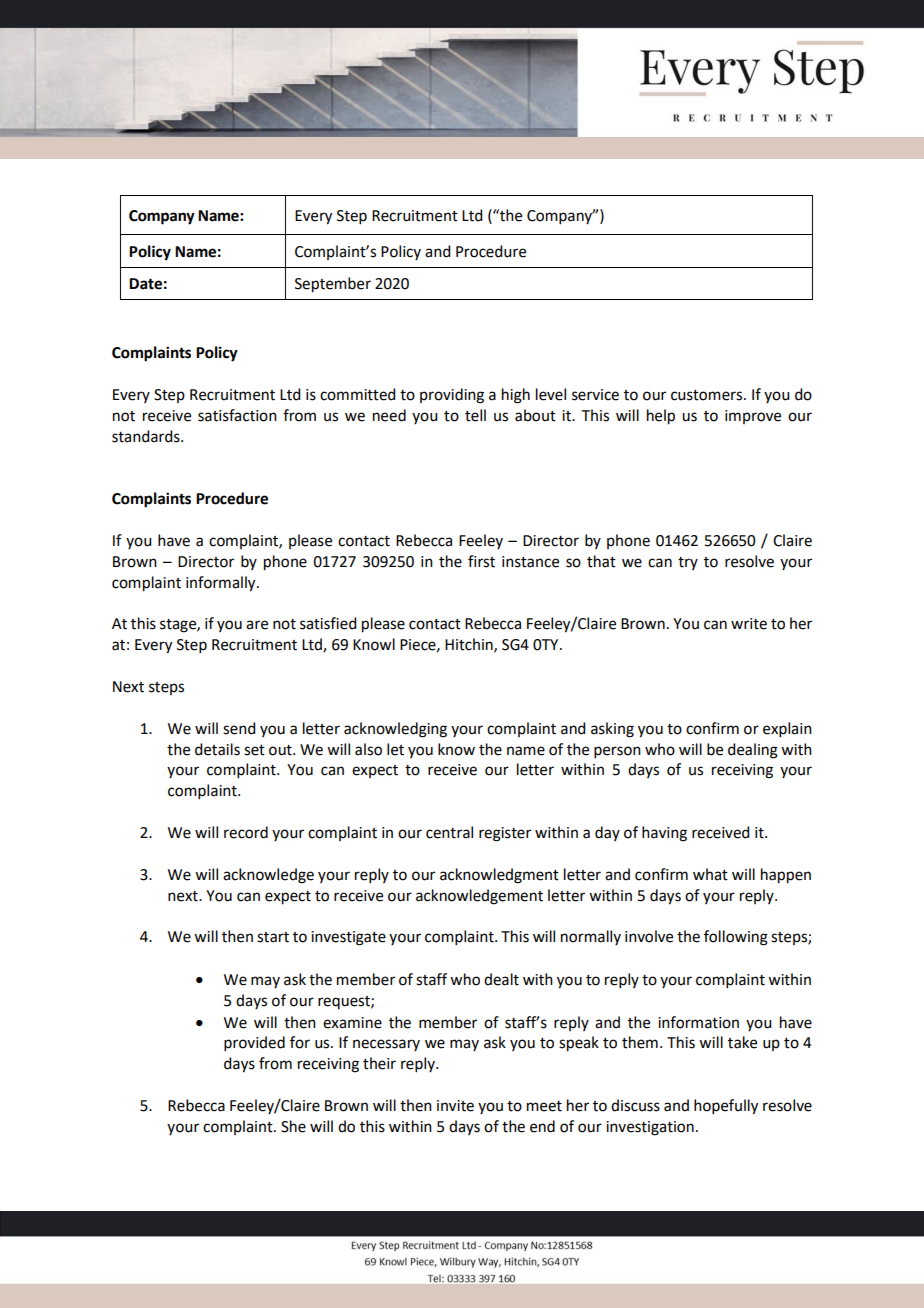  What do you see at coordinates (449, 832) in the image?
I see `central` at bounding box center [449, 832].
